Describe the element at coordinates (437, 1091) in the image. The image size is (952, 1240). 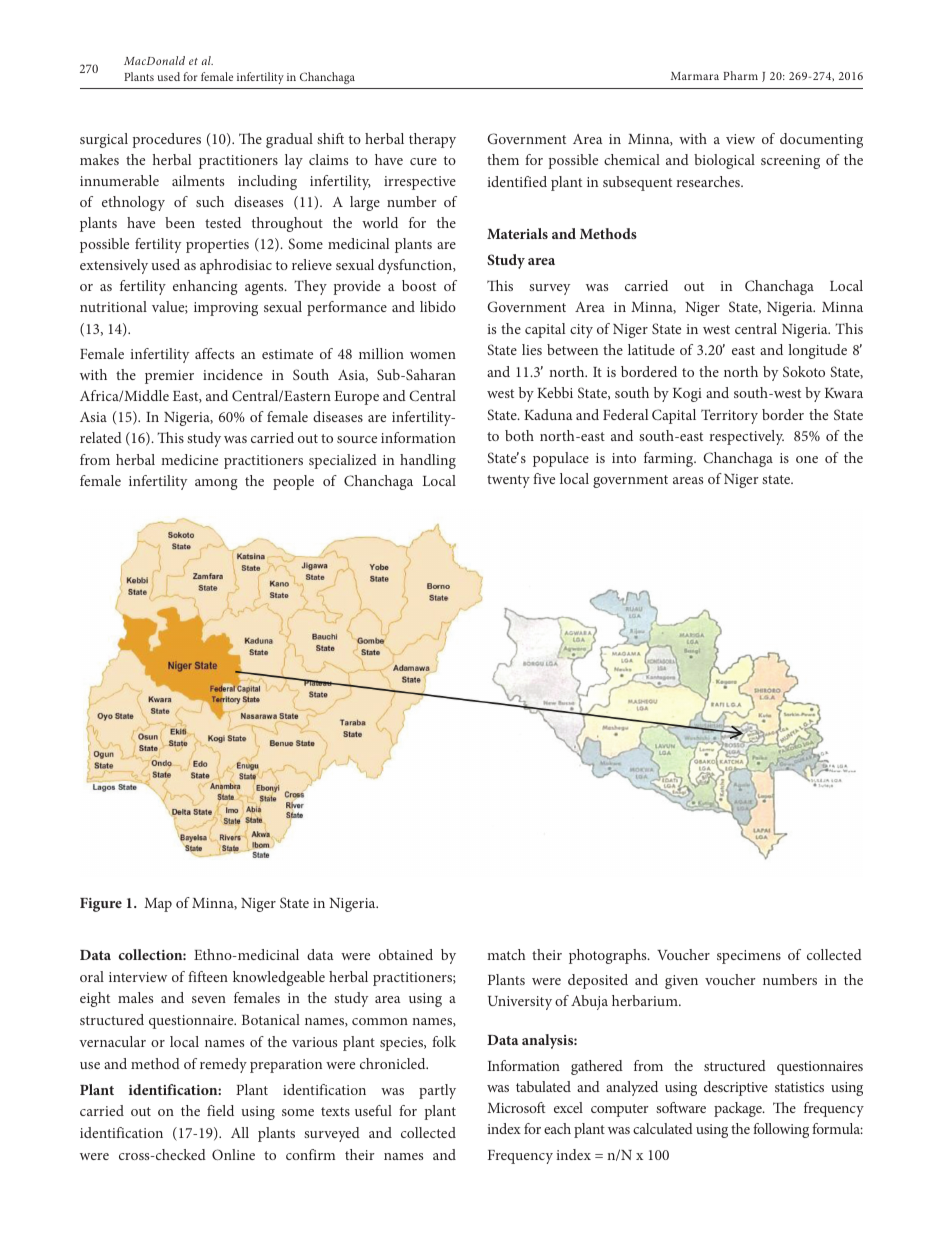
I see `partly` at that location.
